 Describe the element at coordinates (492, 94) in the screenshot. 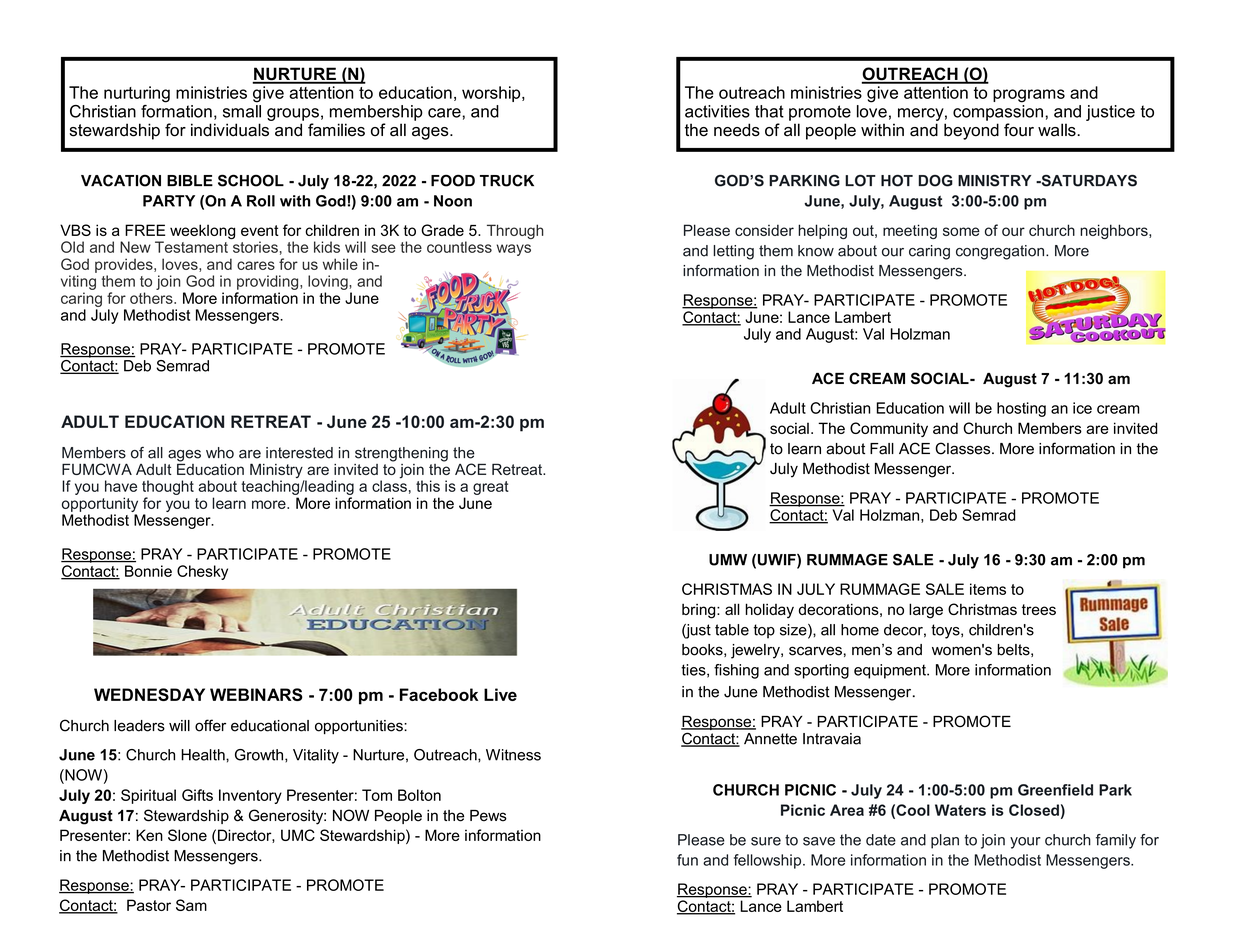

I see `worship` at that location.
